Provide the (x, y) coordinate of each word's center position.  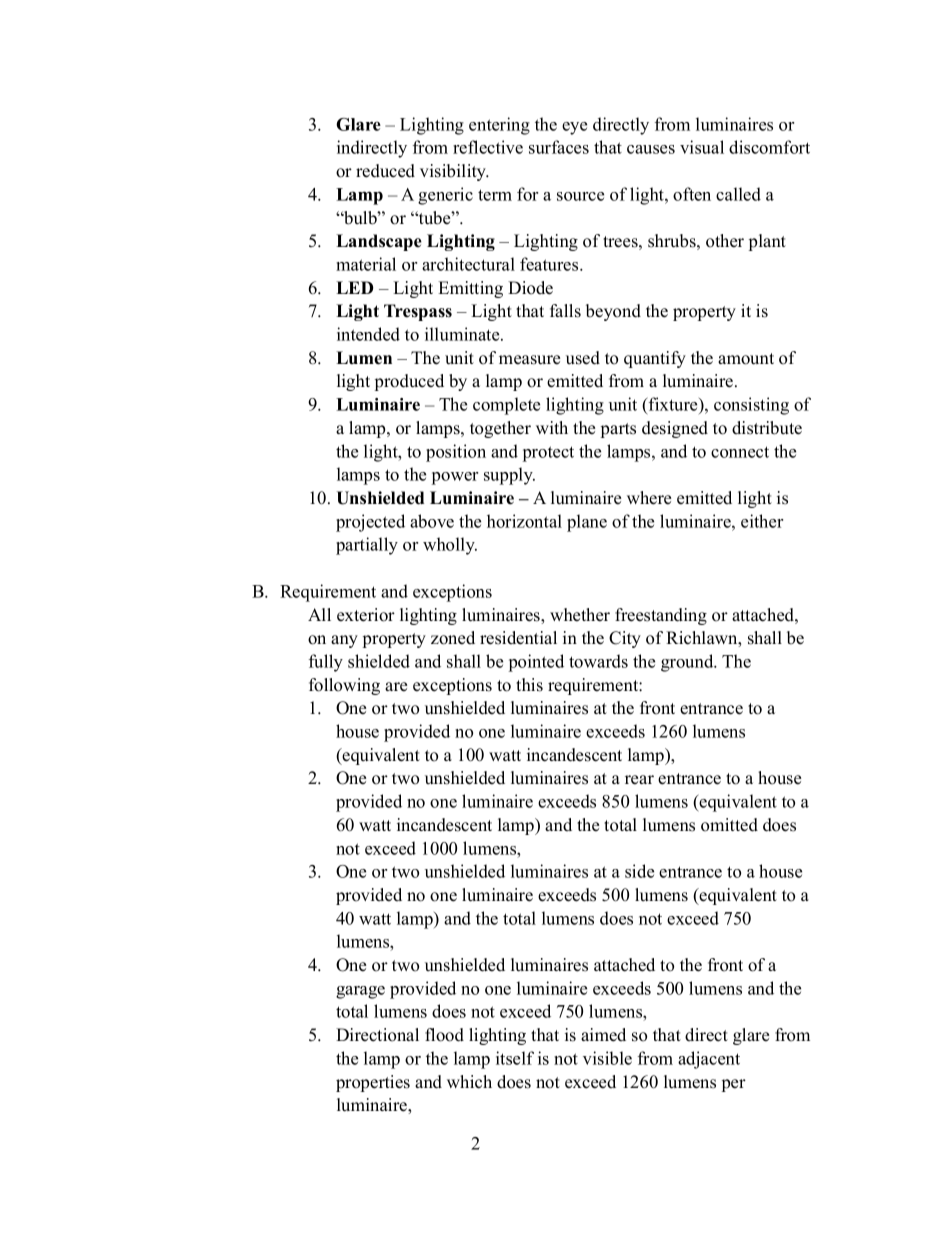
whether (580, 615)
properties (373, 1083)
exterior (366, 615)
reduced (385, 171)
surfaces (559, 147)
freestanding (661, 616)
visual (702, 147)
